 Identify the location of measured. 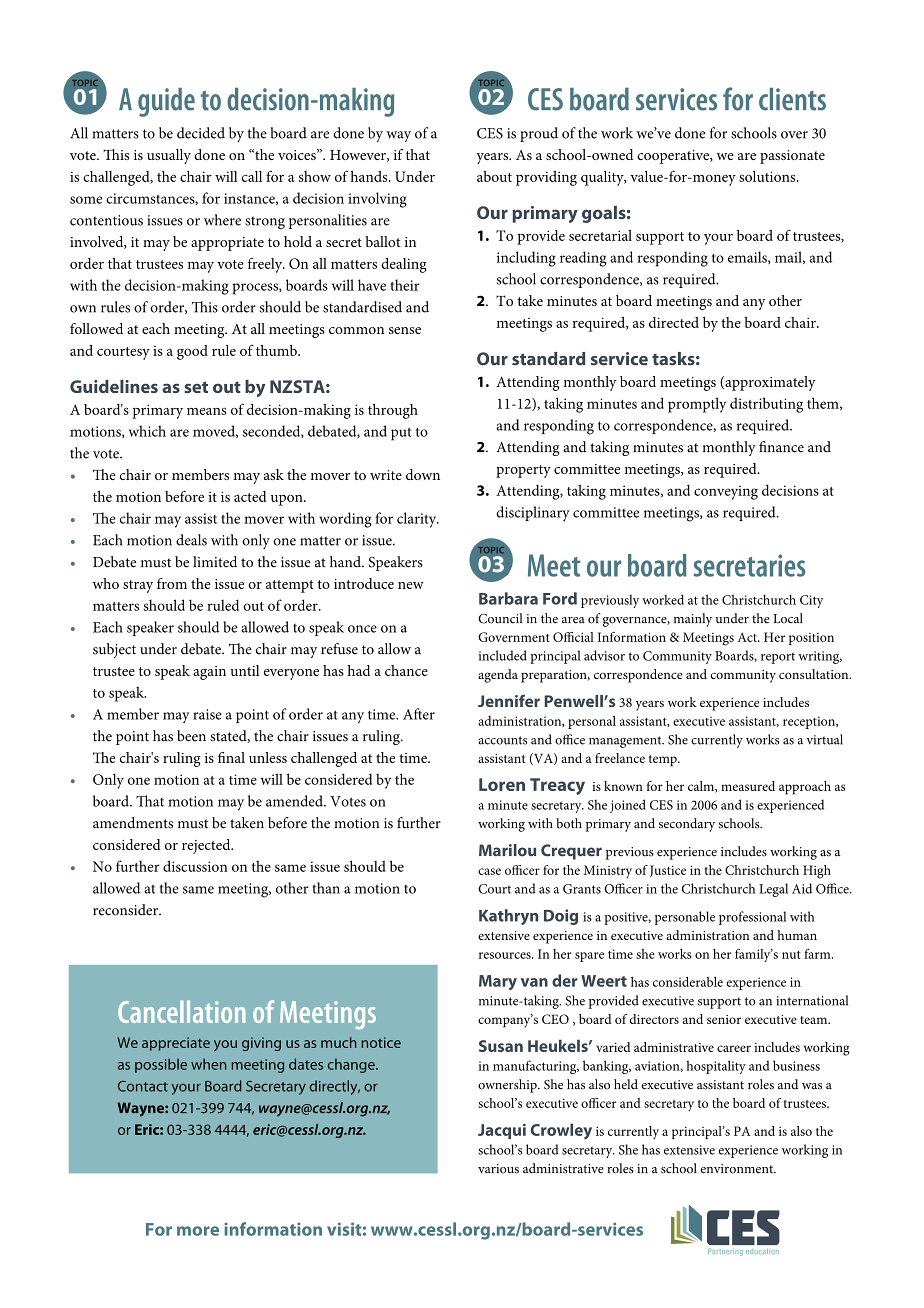
(748, 786).
